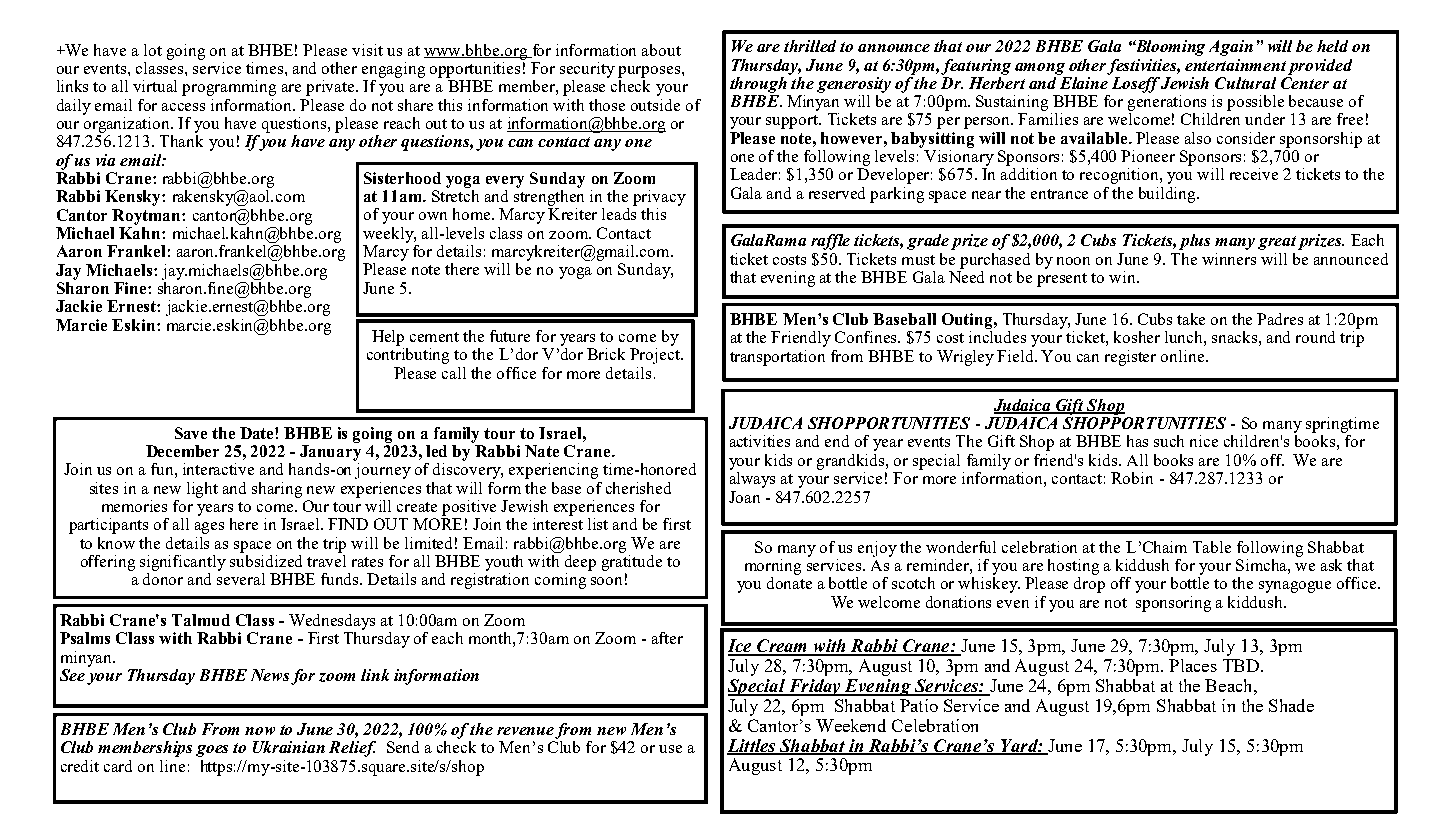  What do you see at coordinates (388, 338) in the image?
I see `Help` at bounding box center [388, 338].
